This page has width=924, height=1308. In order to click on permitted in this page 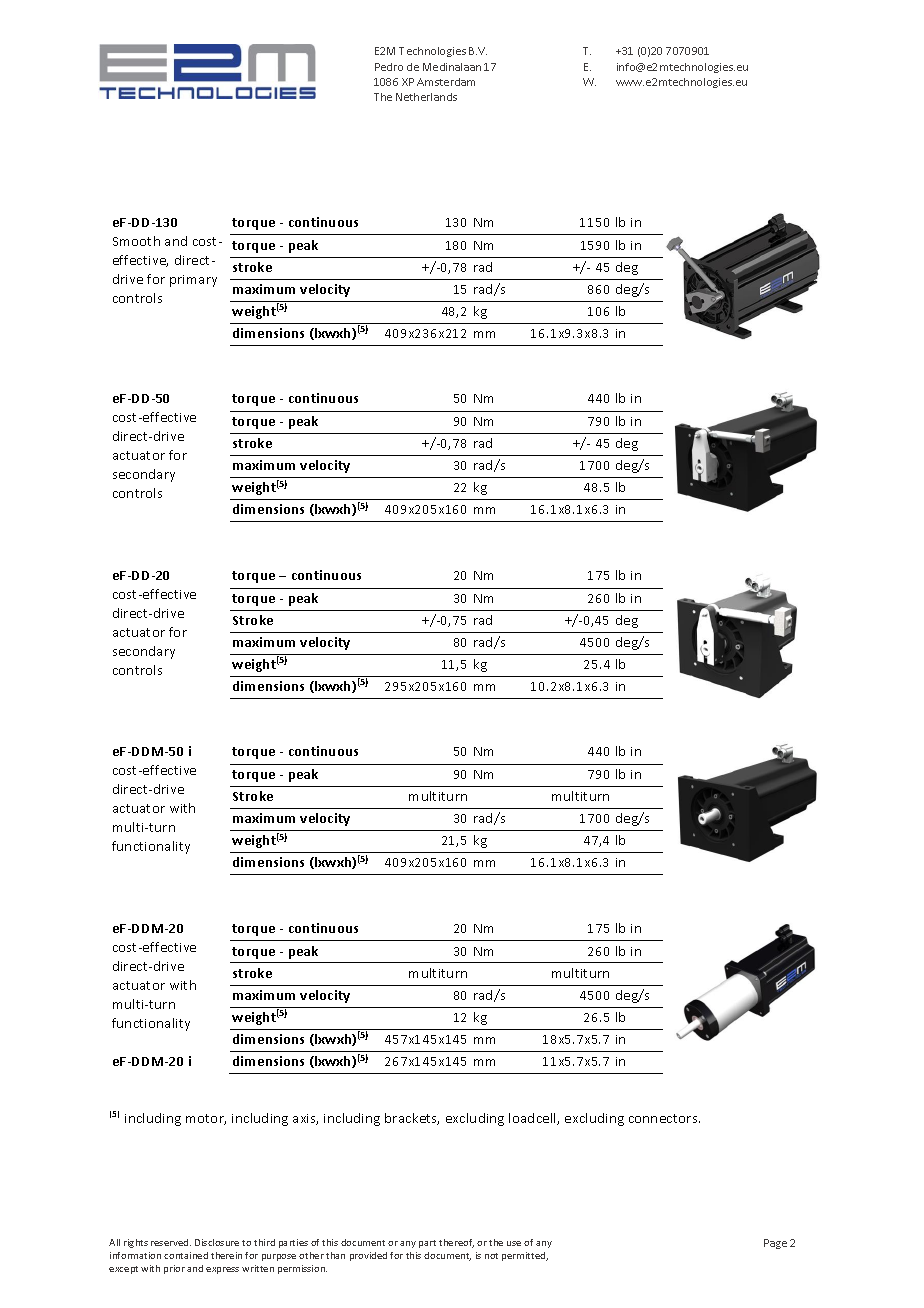, I will do `click(525, 1256)`.
